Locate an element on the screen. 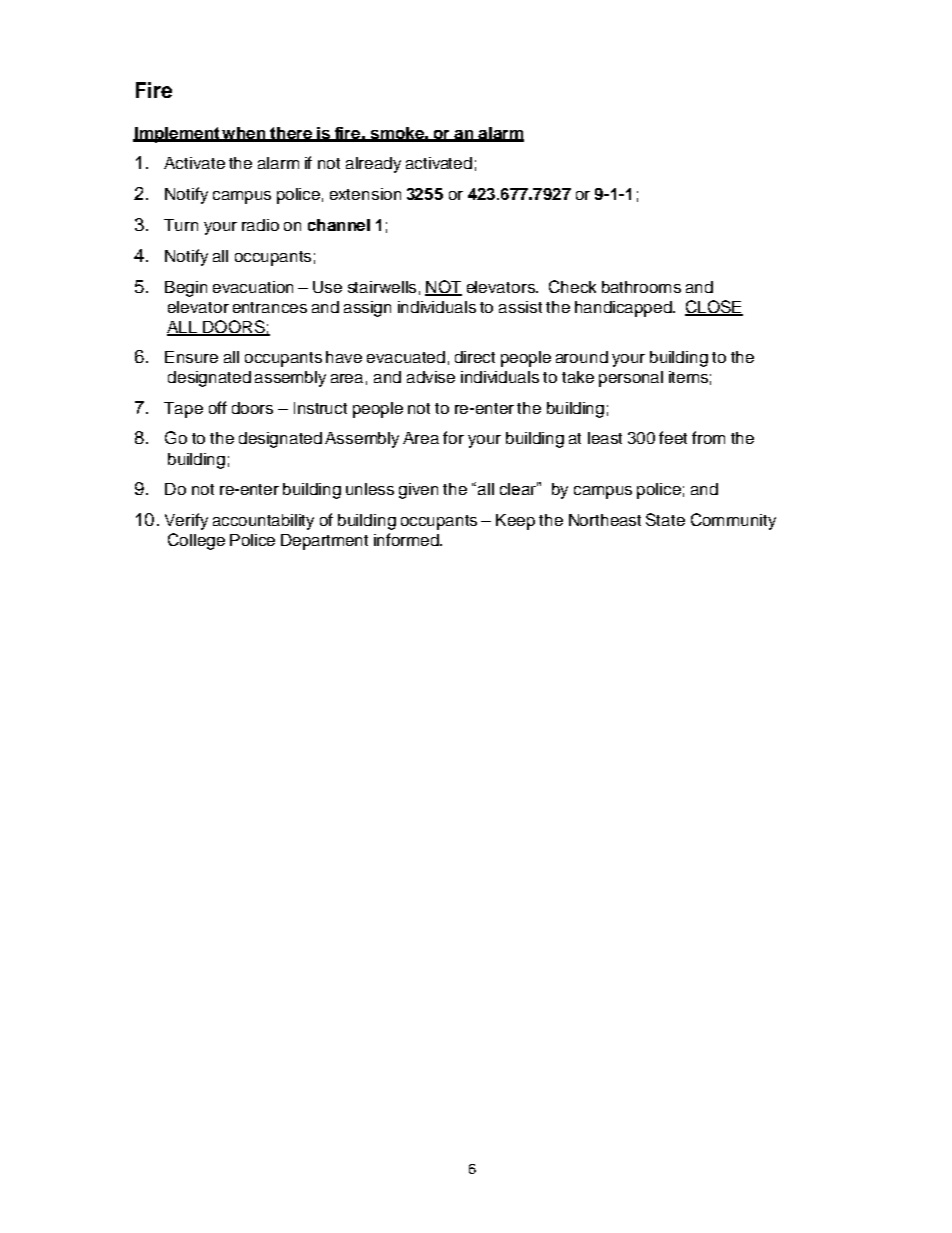 The width and height of the screenshot is (952, 1233). accountability is located at coordinates (263, 522).
